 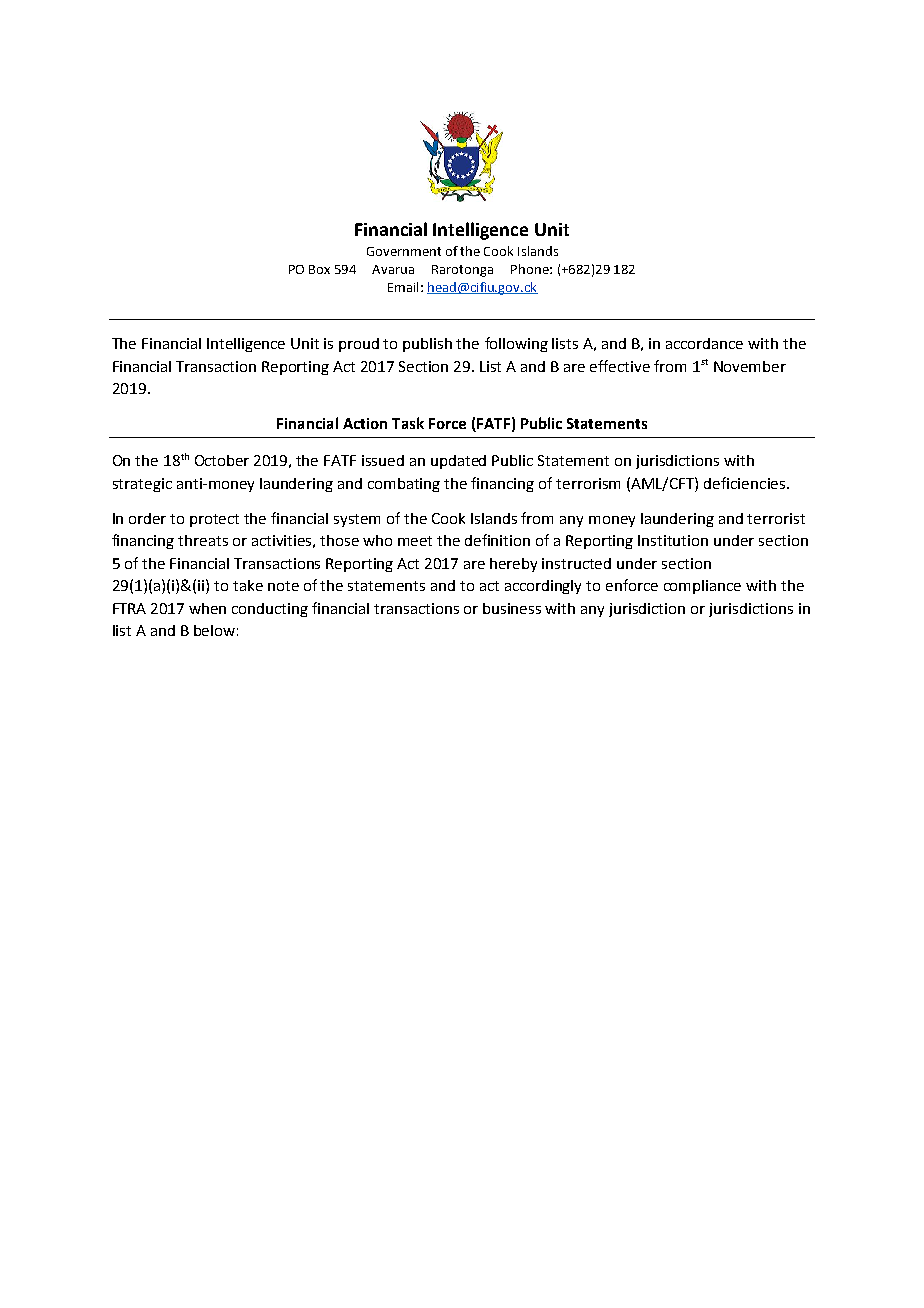 I want to click on when, so click(x=207, y=608).
